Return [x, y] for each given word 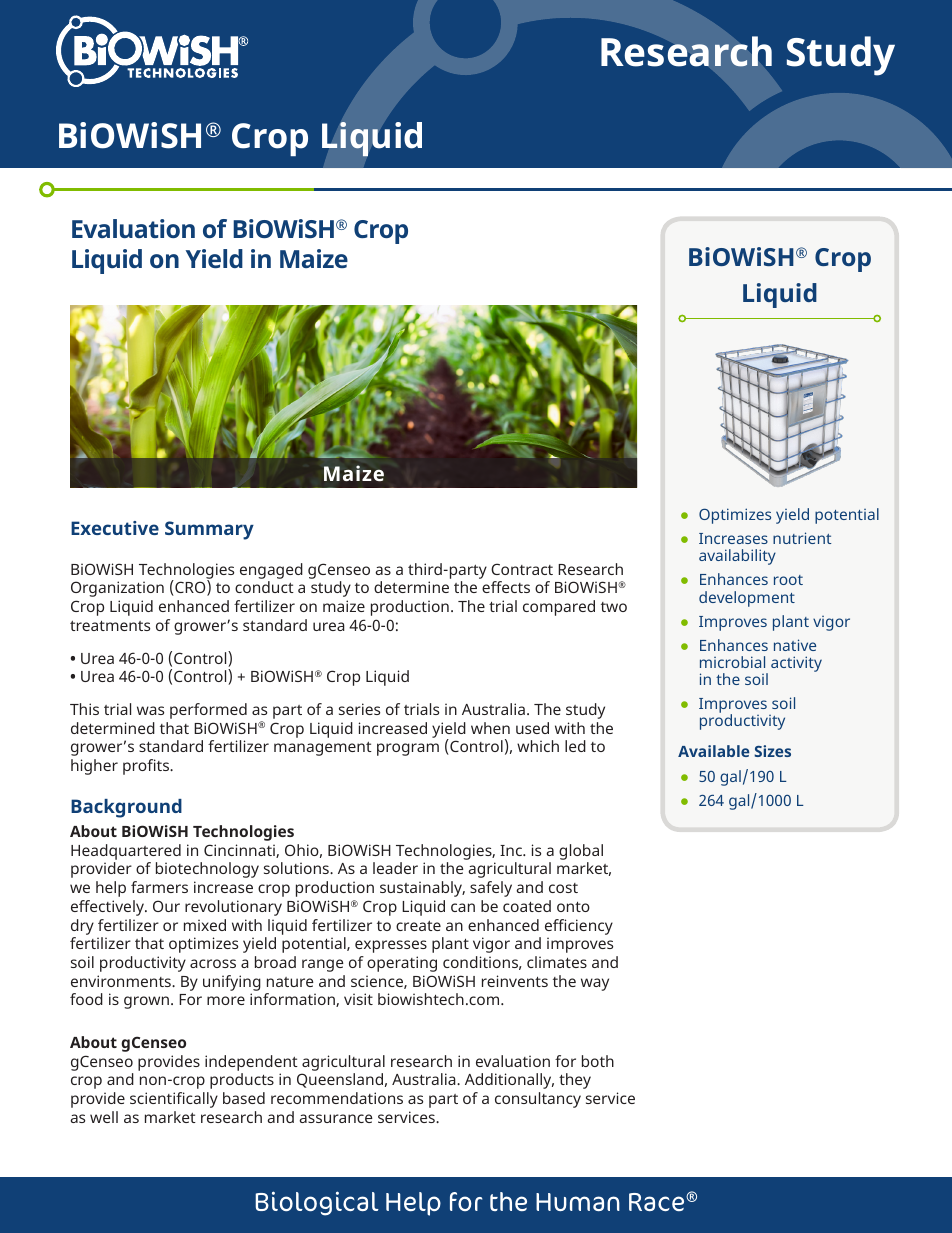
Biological [317, 1203]
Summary [209, 530]
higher [94, 767]
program [408, 749]
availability [737, 557]
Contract [522, 569]
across [213, 963]
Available [713, 751]
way [595, 984]
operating [402, 964]
